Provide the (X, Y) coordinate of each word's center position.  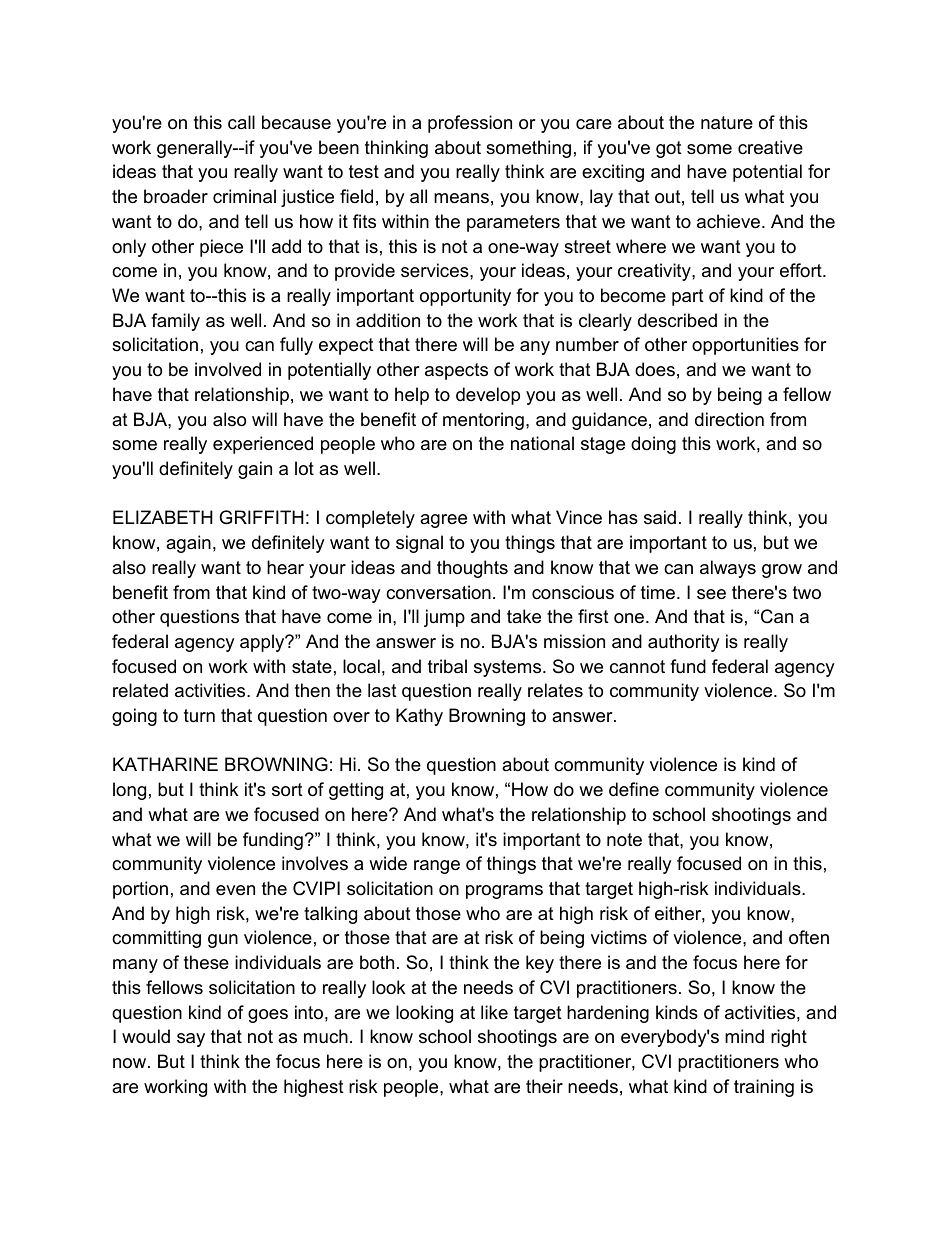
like (494, 1012)
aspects (456, 371)
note (624, 840)
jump (444, 618)
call (241, 122)
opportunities (745, 346)
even (235, 890)
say (191, 1040)
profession (470, 124)
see (711, 594)
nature (727, 123)
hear (285, 567)
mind (744, 1036)
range (437, 867)
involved (228, 369)
